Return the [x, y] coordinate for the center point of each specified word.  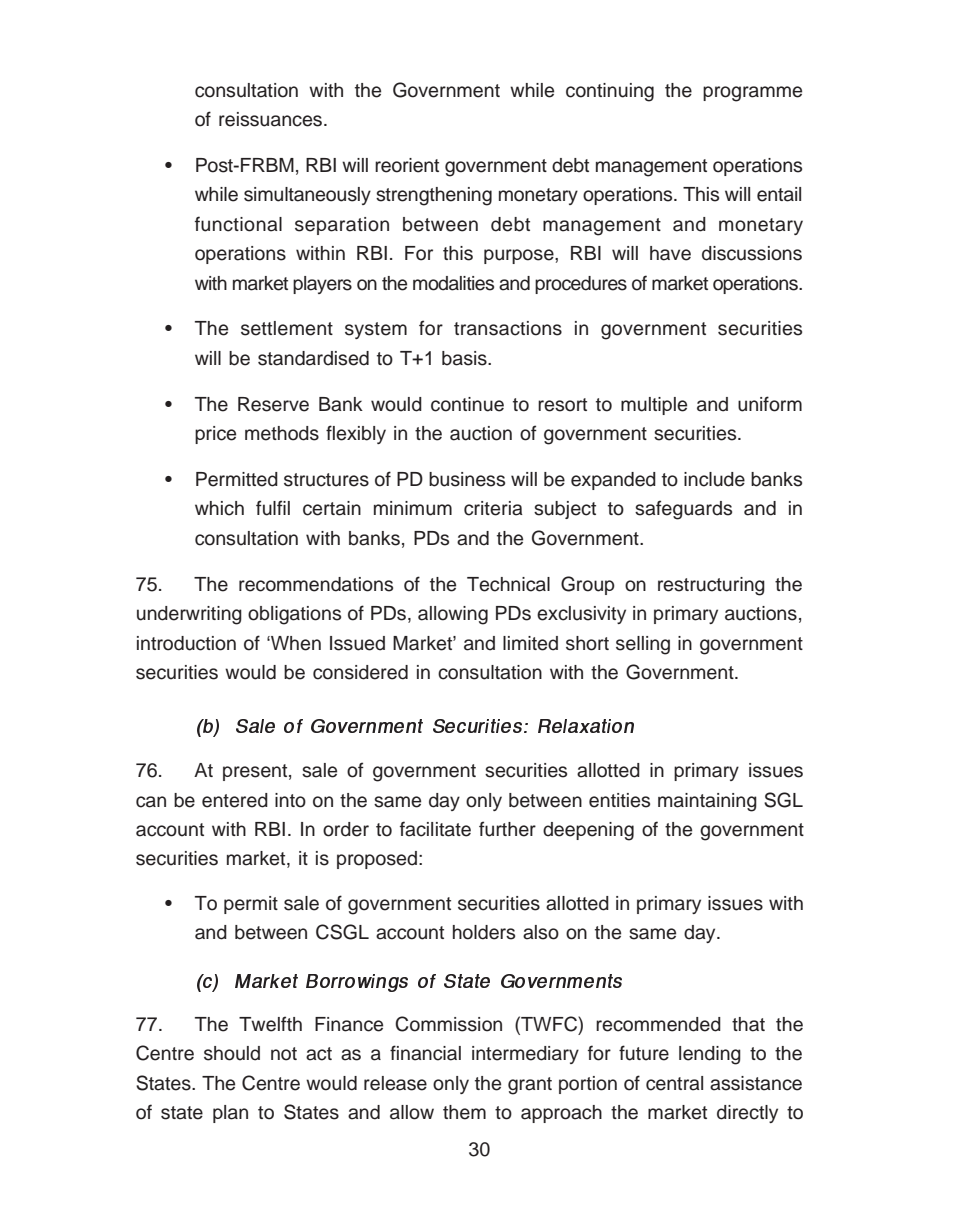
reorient [407, 165]
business [467, 479]
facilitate [435, 829]
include [714, 479]
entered [235, 800]
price [215, 435]
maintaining [707, 802]
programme [752, 94]
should [232, 1053]
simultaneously [307, 196]
